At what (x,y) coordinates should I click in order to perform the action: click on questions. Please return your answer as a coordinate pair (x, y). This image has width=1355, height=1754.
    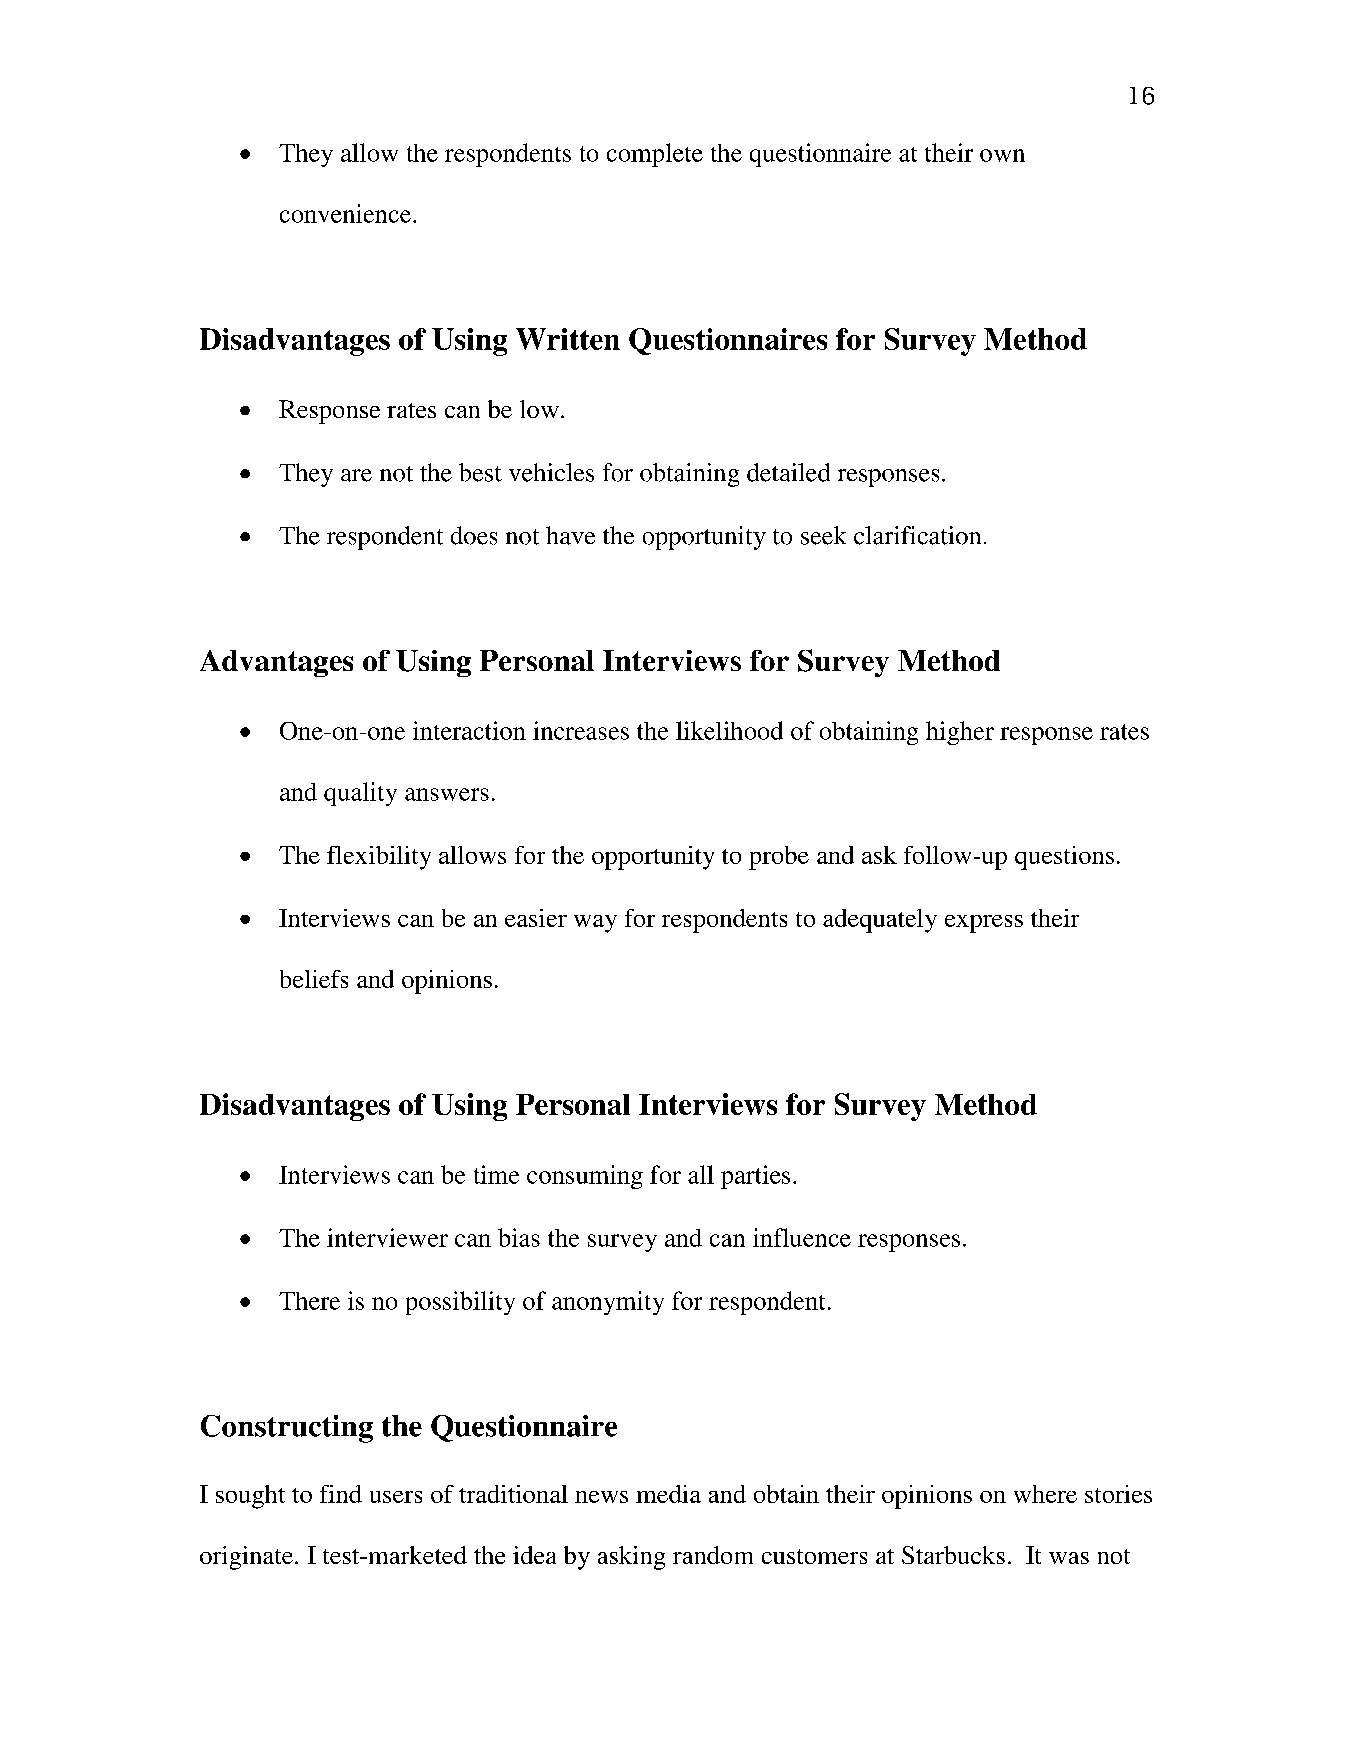
    Looking at the image, I should click on (1064, 858).
